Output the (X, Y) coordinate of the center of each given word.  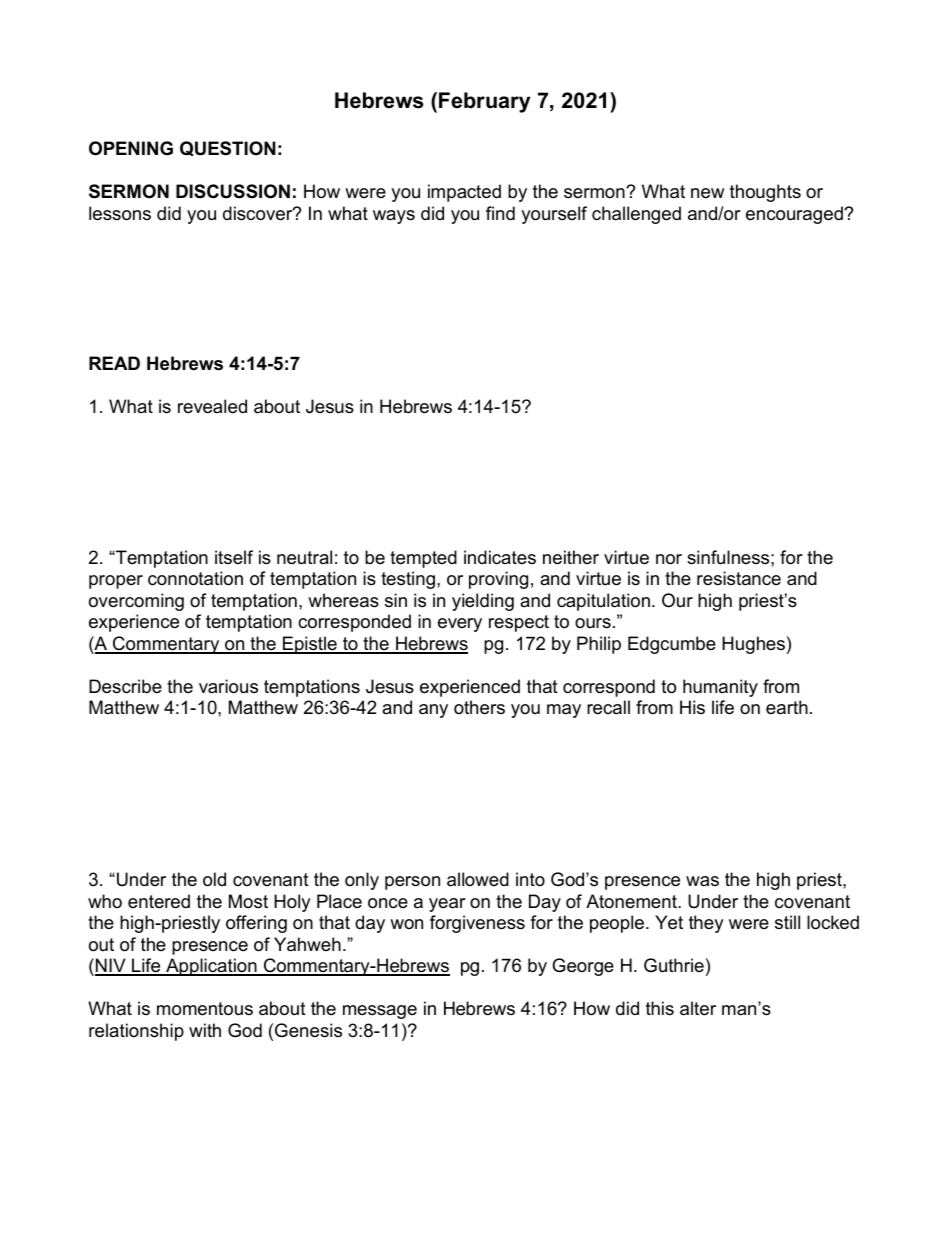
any (433, 711)
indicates (500, 557)
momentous (205, 1009)
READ (114, 363)
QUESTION (228, 148)
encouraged (795, 215)
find (500, 213)
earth (787, 707)
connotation (195, 578)
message (380, 1012)
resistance (739, 578)
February (484, 102)
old (214, 879)
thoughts (765, 193)
